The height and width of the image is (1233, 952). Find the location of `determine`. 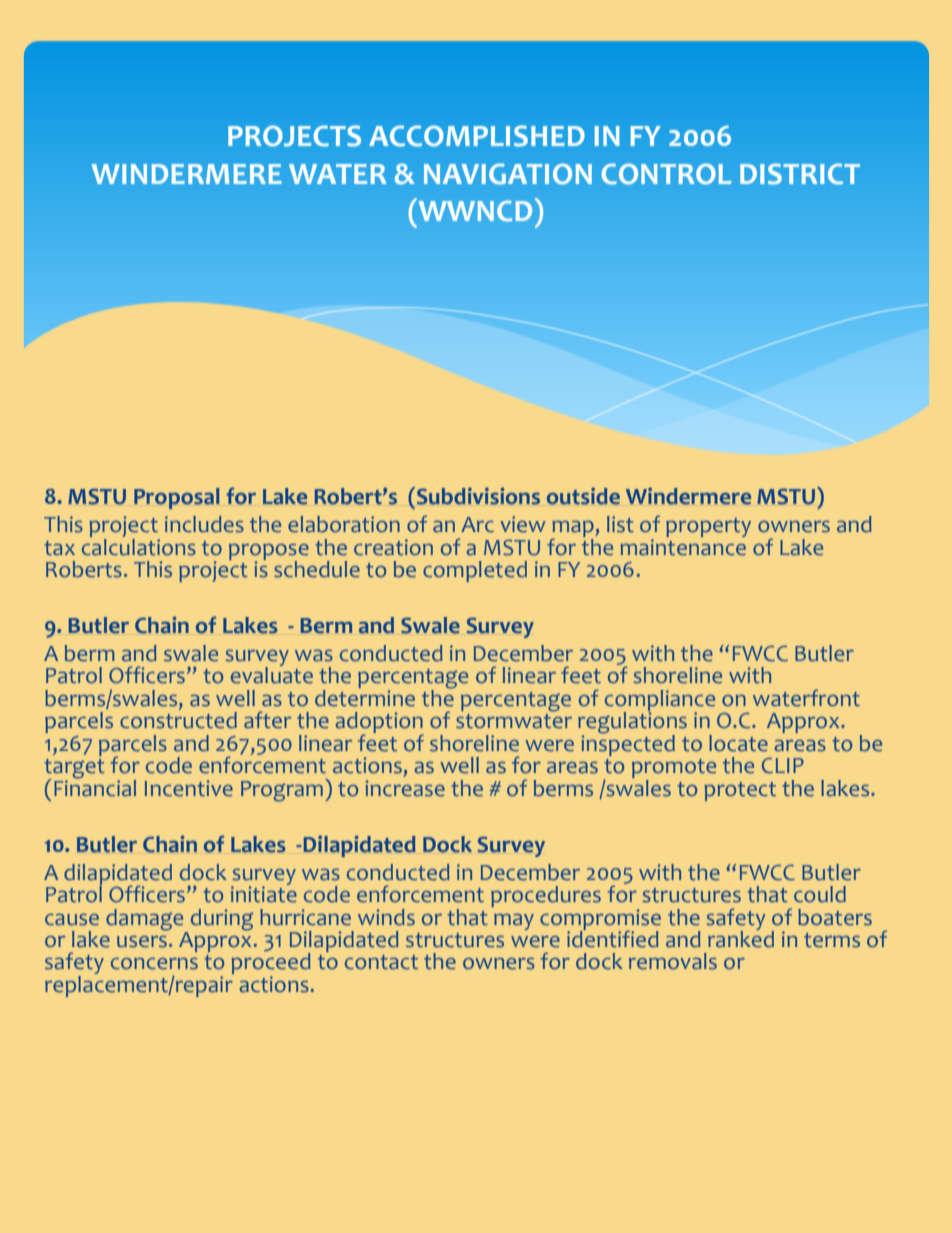

determine is located at coordinates (365, 697).
